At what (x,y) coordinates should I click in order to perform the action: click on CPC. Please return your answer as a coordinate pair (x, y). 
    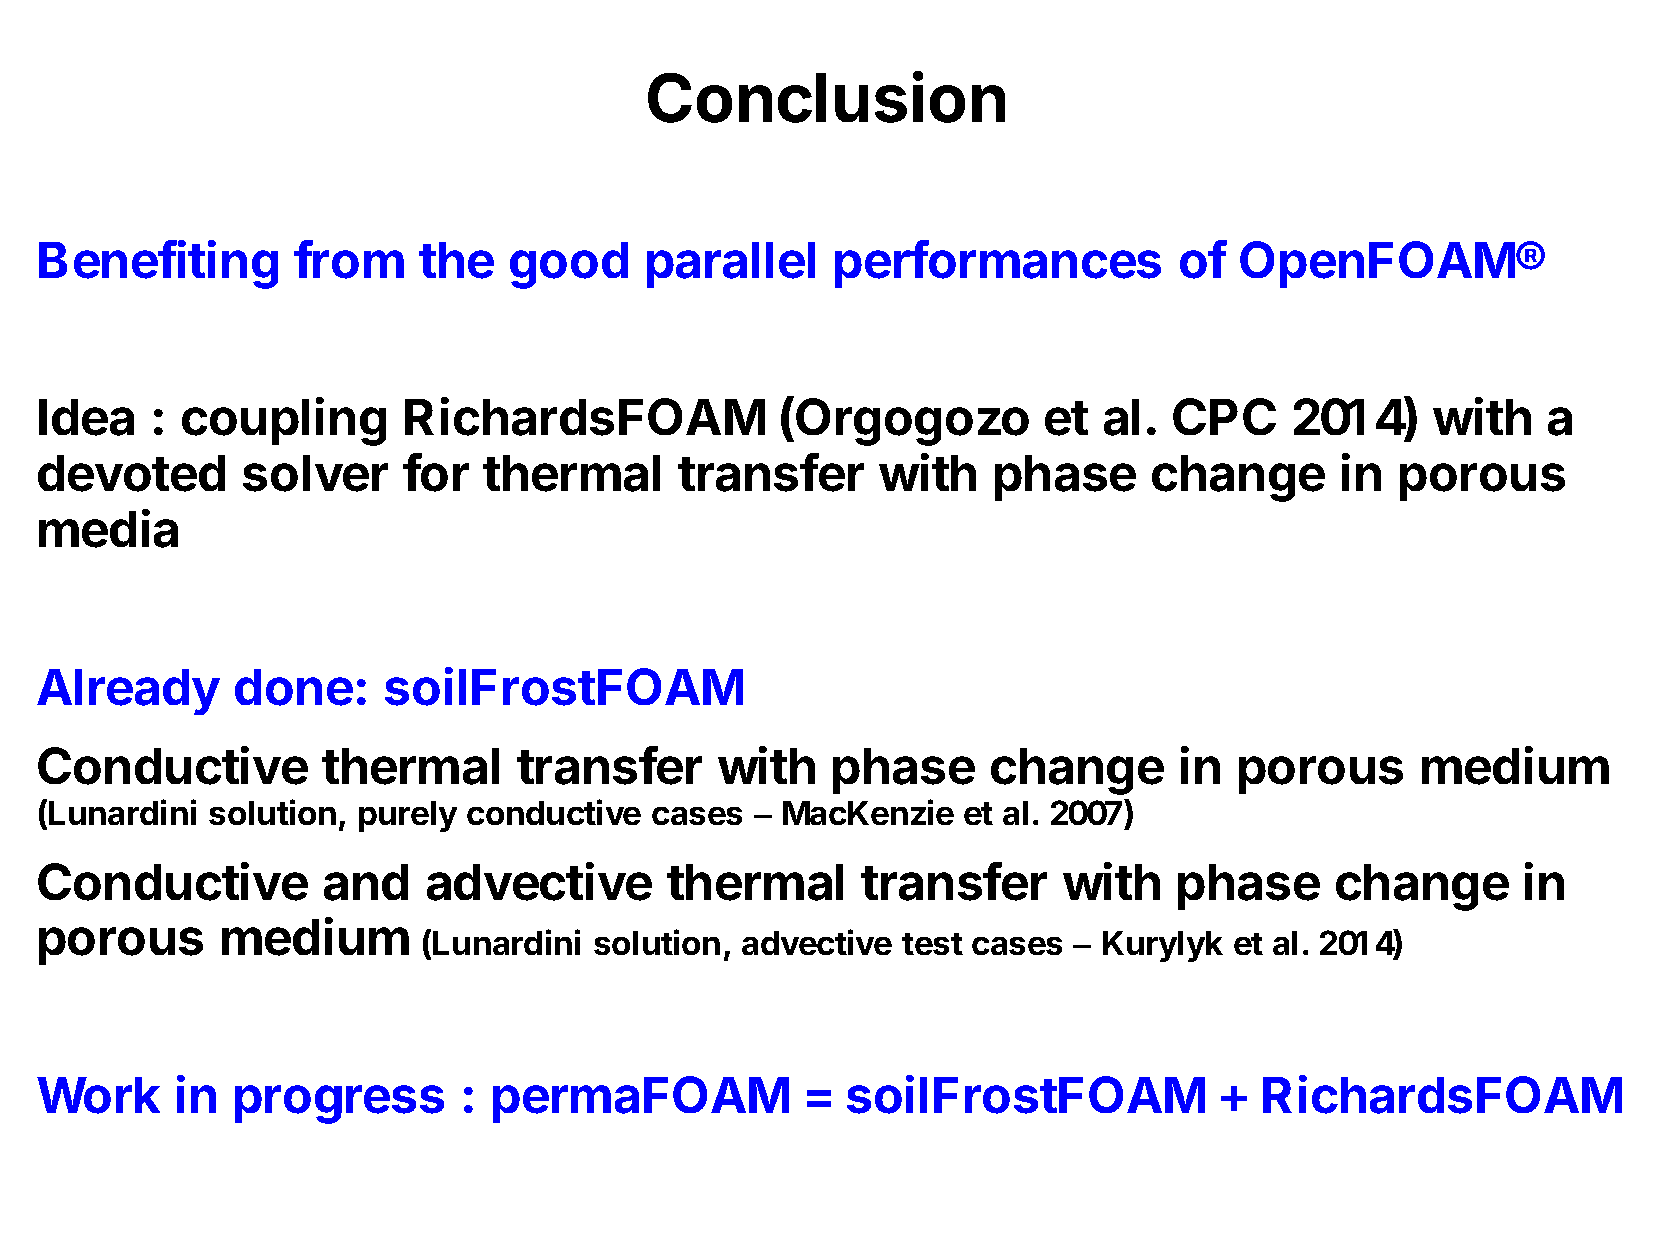
    Looking at the image, I should click on (1224, 416).
